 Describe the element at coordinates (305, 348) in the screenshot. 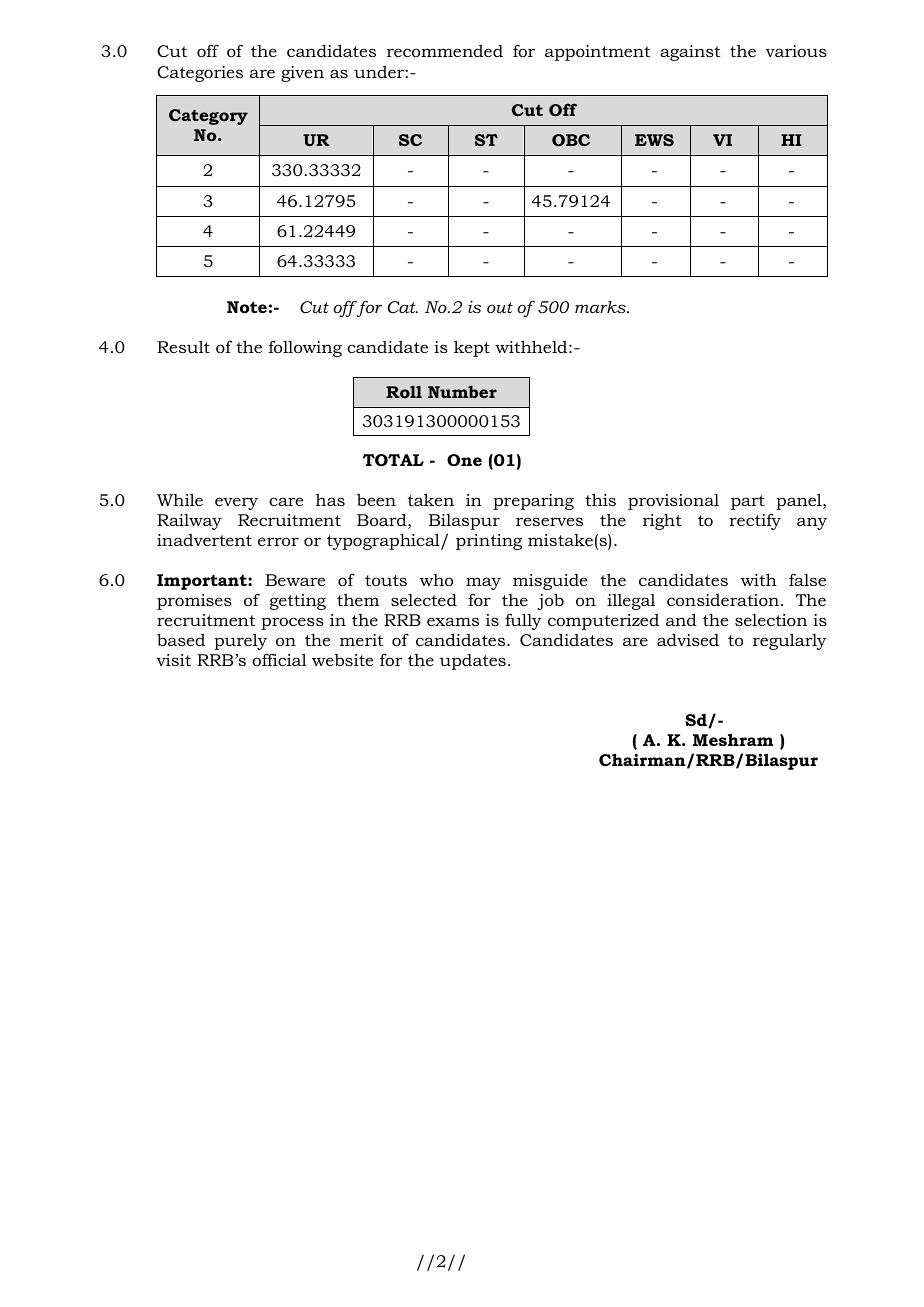

I see `following` at that location.
